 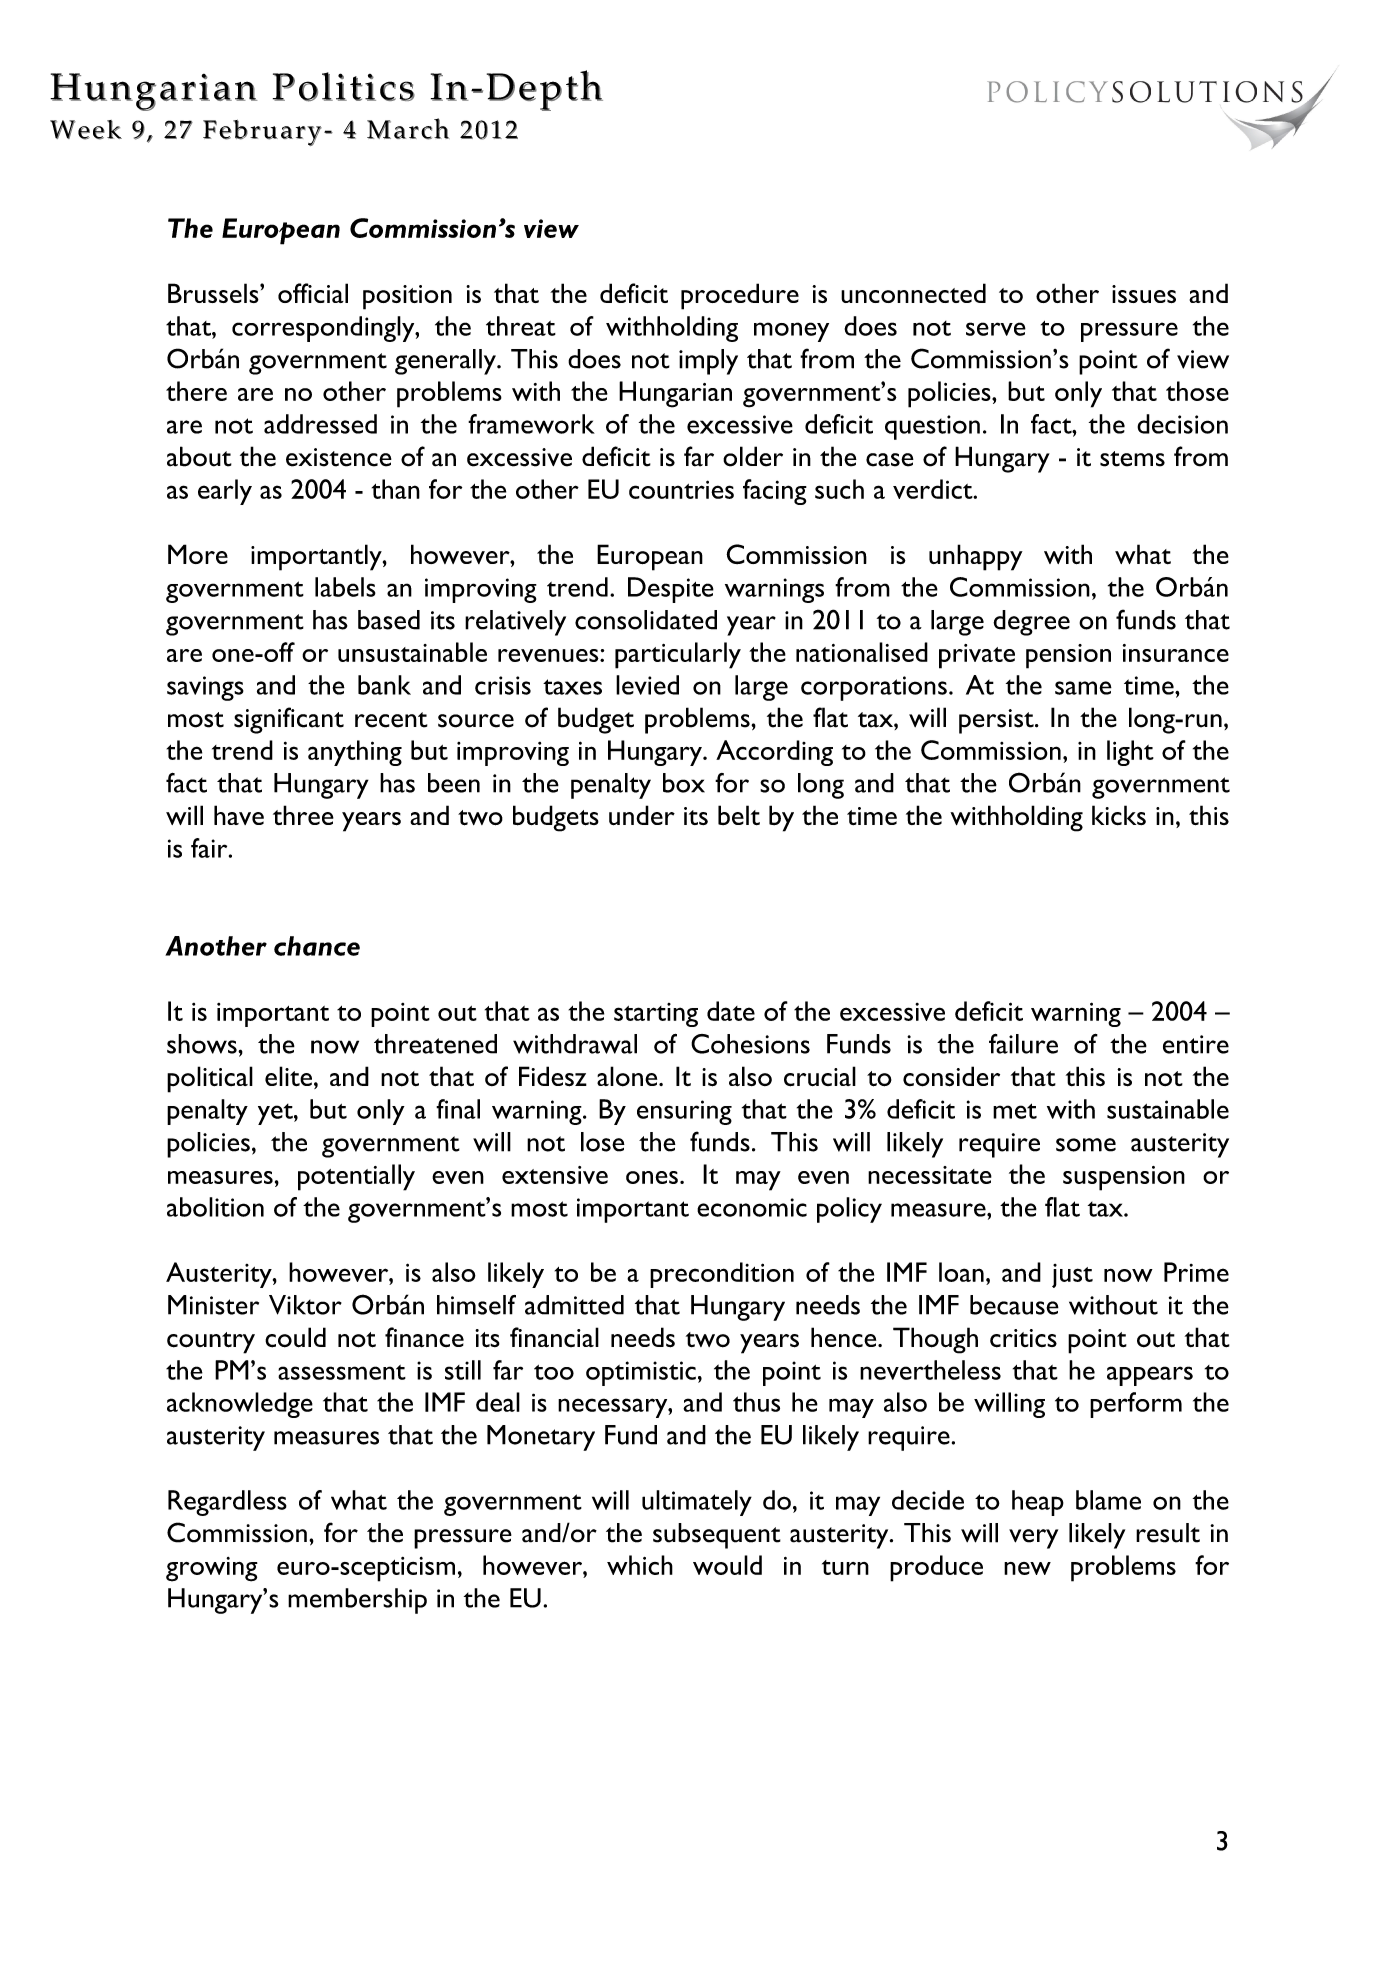 I want to click on based, so click(x=389, y=620).
